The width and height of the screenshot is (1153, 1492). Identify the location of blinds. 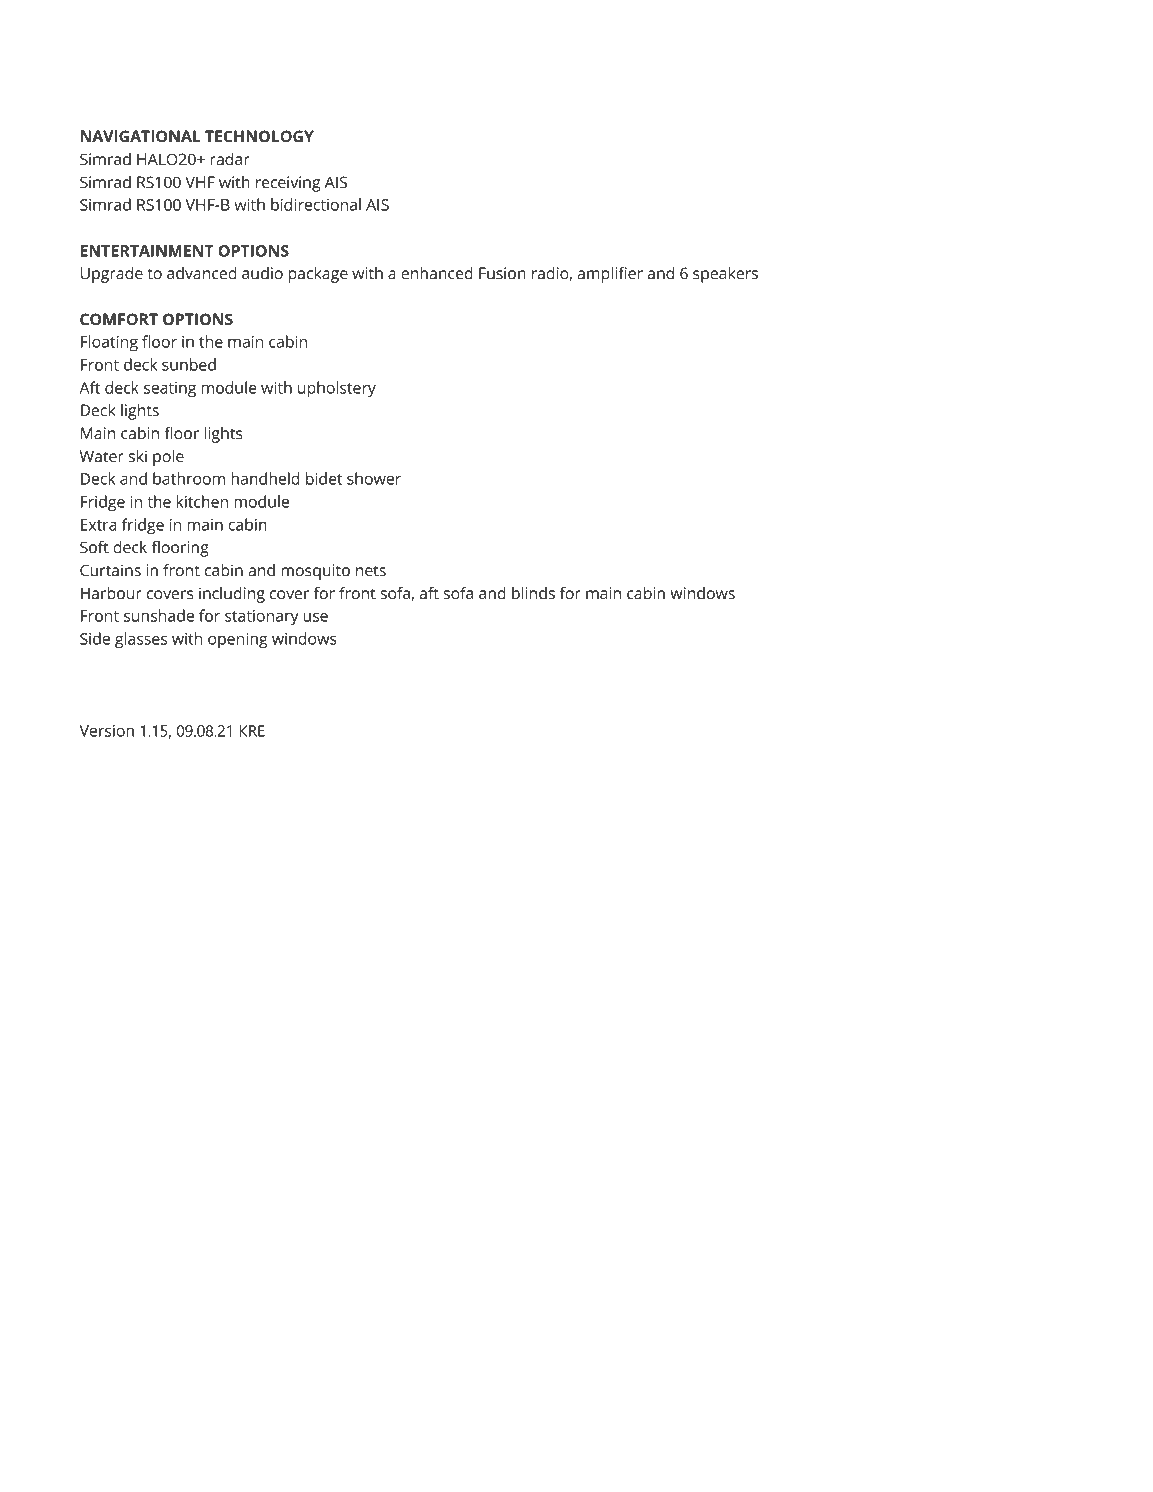
(533, 593).
